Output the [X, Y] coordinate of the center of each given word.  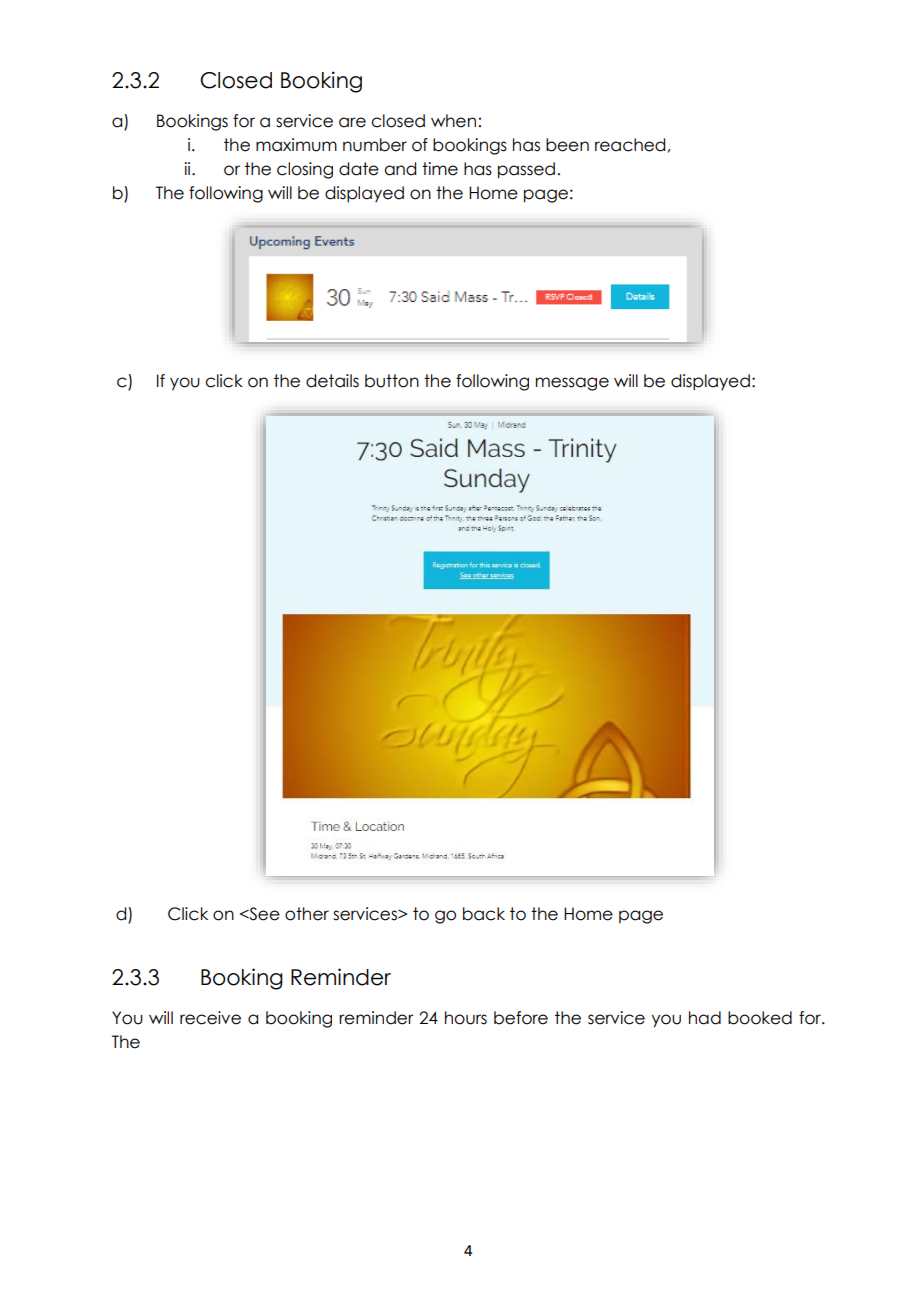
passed [526, 170]
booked [760, 1018]
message [572, 384]
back [484, 914]
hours [466, 1018]
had [705, 1018]
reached [630, 145]
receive [210, 1018]
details [332, 381]
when [453, 121]
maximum [296, 145]
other [307, 914]
